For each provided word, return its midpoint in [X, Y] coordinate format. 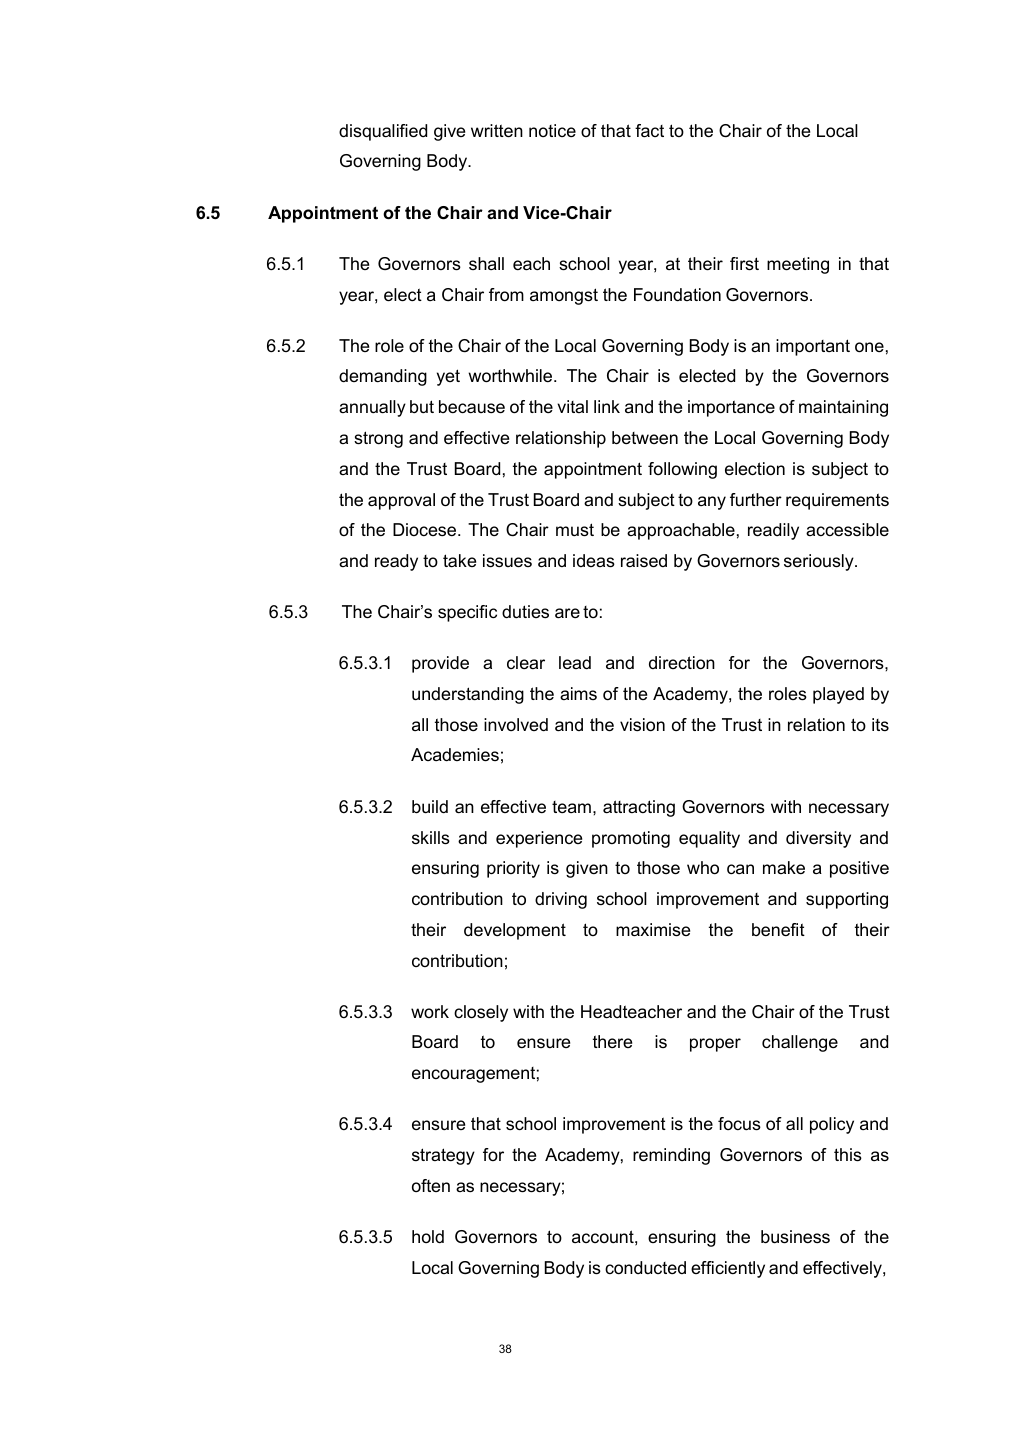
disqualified [383, 132]
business [795, 1237]
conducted [645, 1268]
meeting [798, 265]
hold [428, 1236]
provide [440, 664]
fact [649, 131]
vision [642, 725]
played [838, 695]
